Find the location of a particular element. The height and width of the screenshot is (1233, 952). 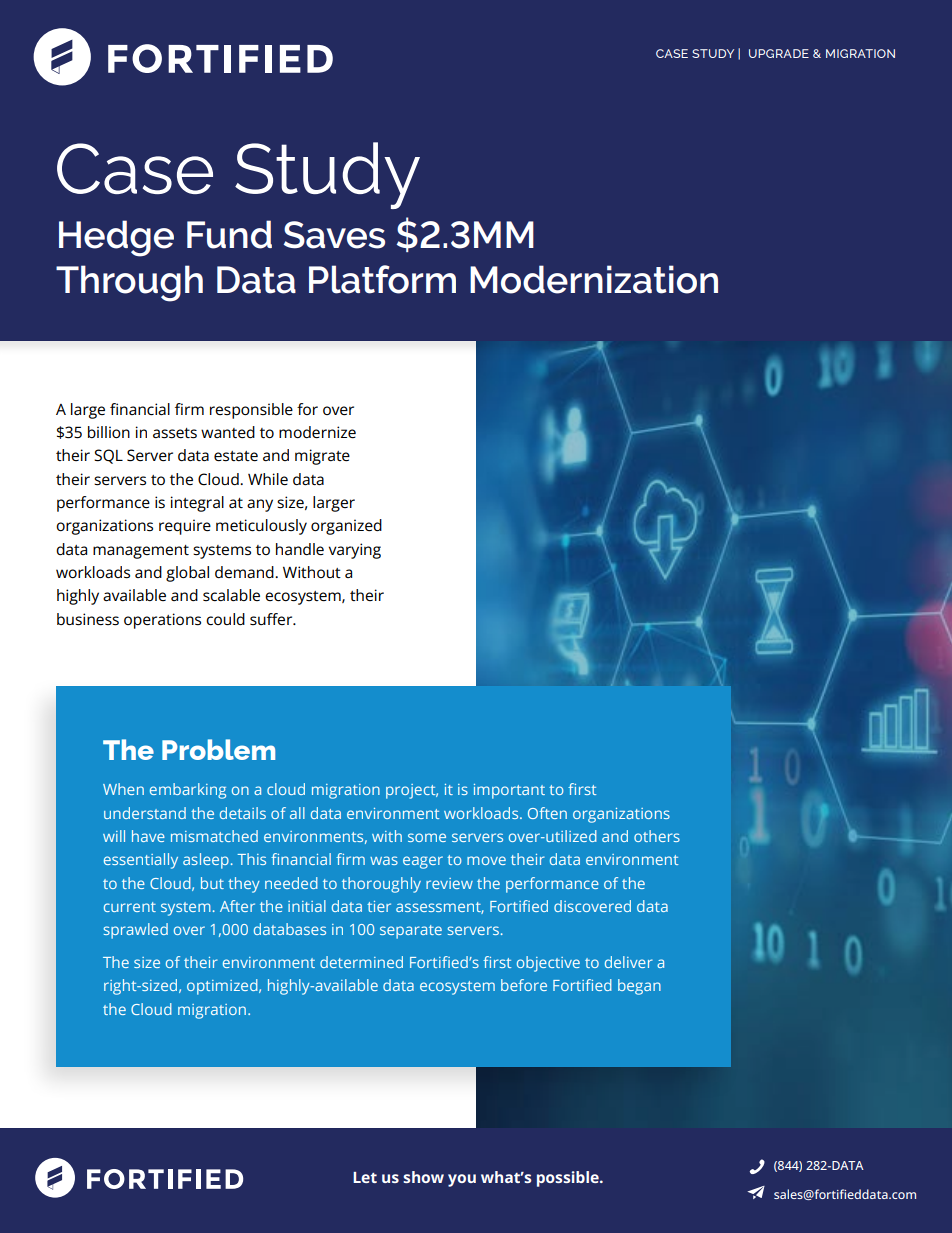

review is located at coordinates (449, 883).
